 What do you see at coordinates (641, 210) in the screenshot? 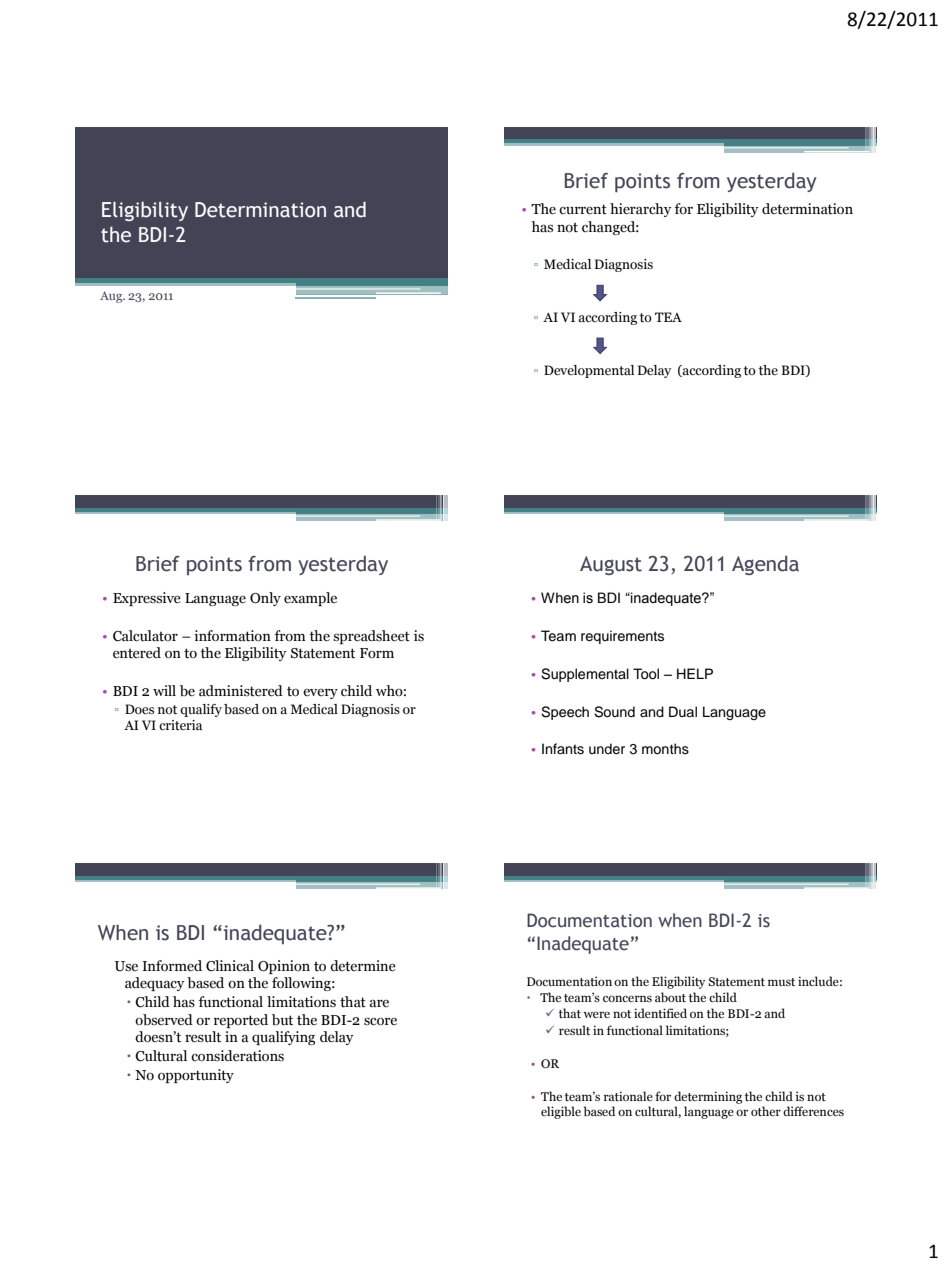
I see `hierarchy` at bounding box center [641, 210].
